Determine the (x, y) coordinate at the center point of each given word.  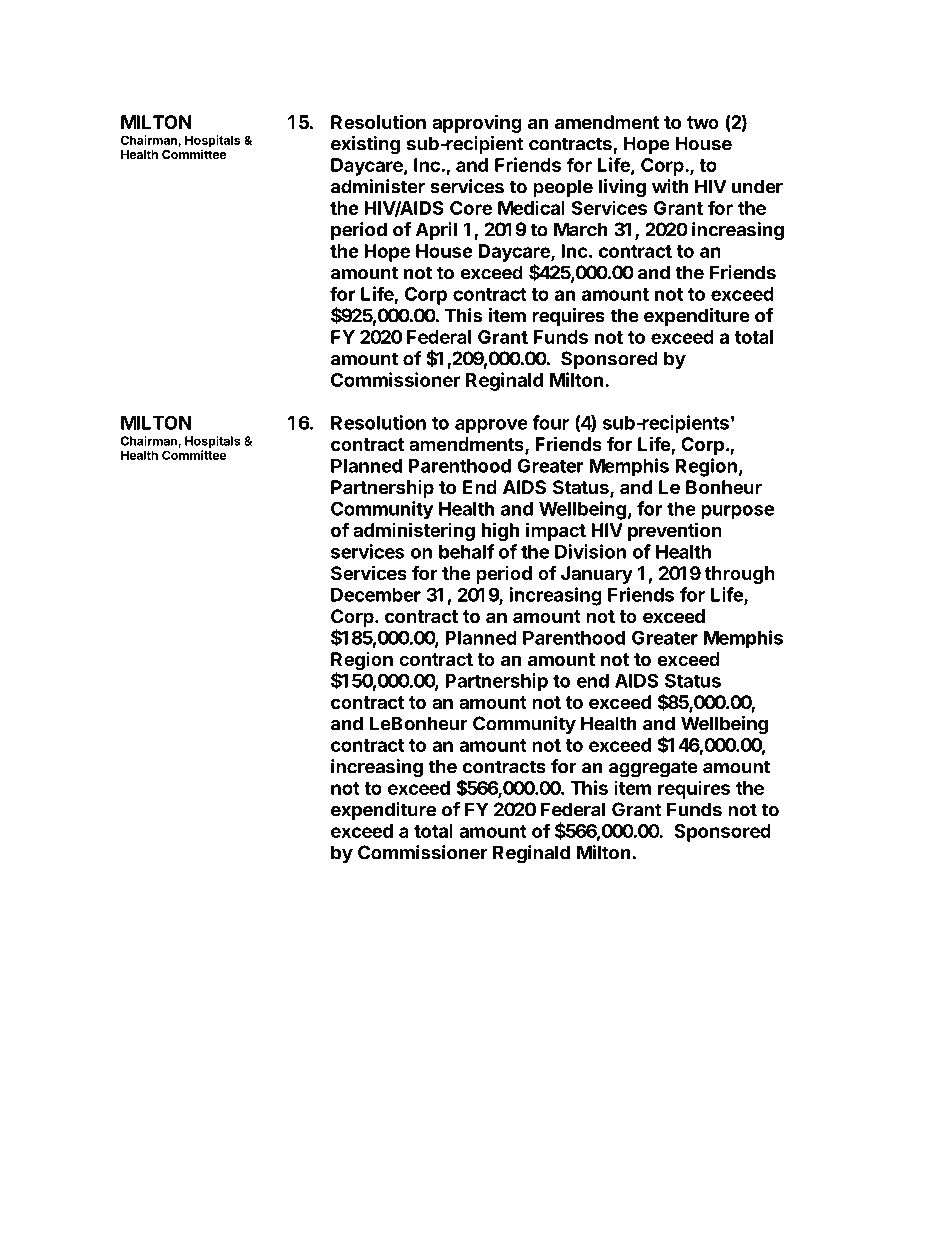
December (376, 595)
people (563, 188)
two (703, 122)
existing (365, 145)
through (740, 575)
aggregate (653, 769)
